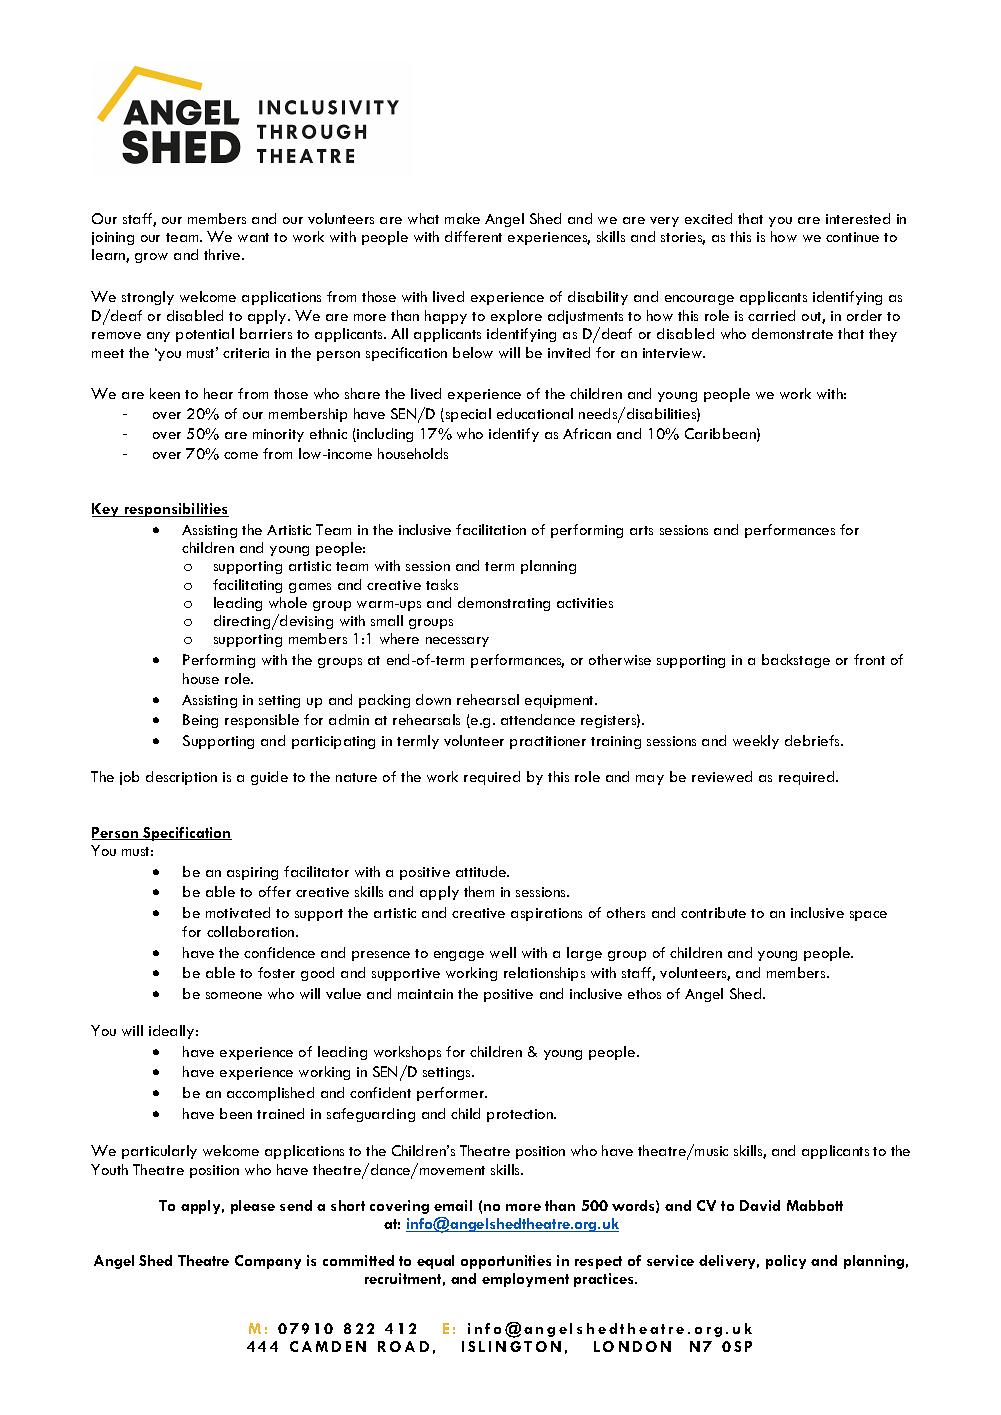 This image has width=1001, height=1415. I want to click on continue, so click(852, 237).
